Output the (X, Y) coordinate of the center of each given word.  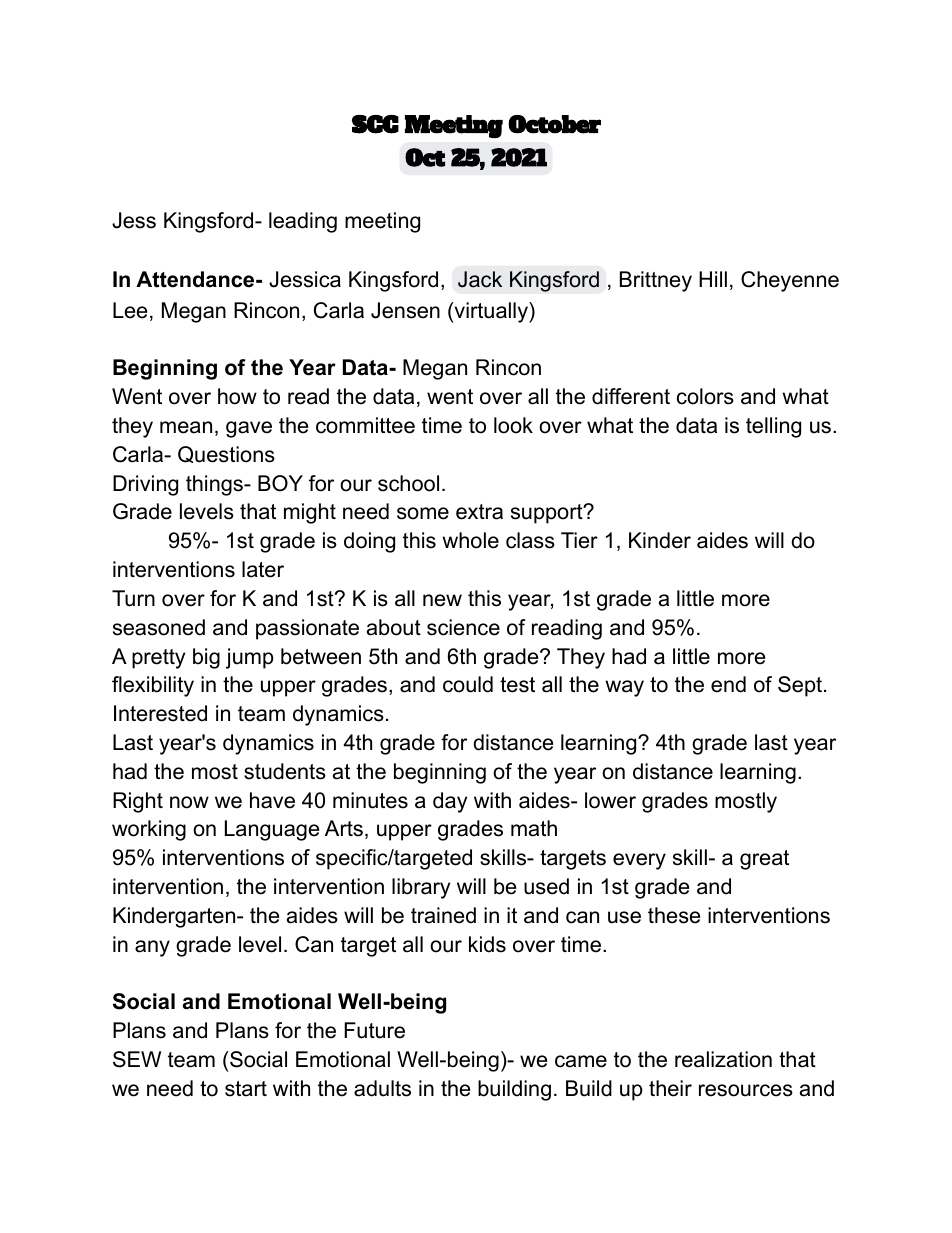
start (246, 1089)
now (189, 802)
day (450, 802)
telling (773, 427)
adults (382, 1088)
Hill (713, 279)
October (554, 124)
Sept (801, 686)
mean (186, 427)
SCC (375, 124)
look (513, 425)
